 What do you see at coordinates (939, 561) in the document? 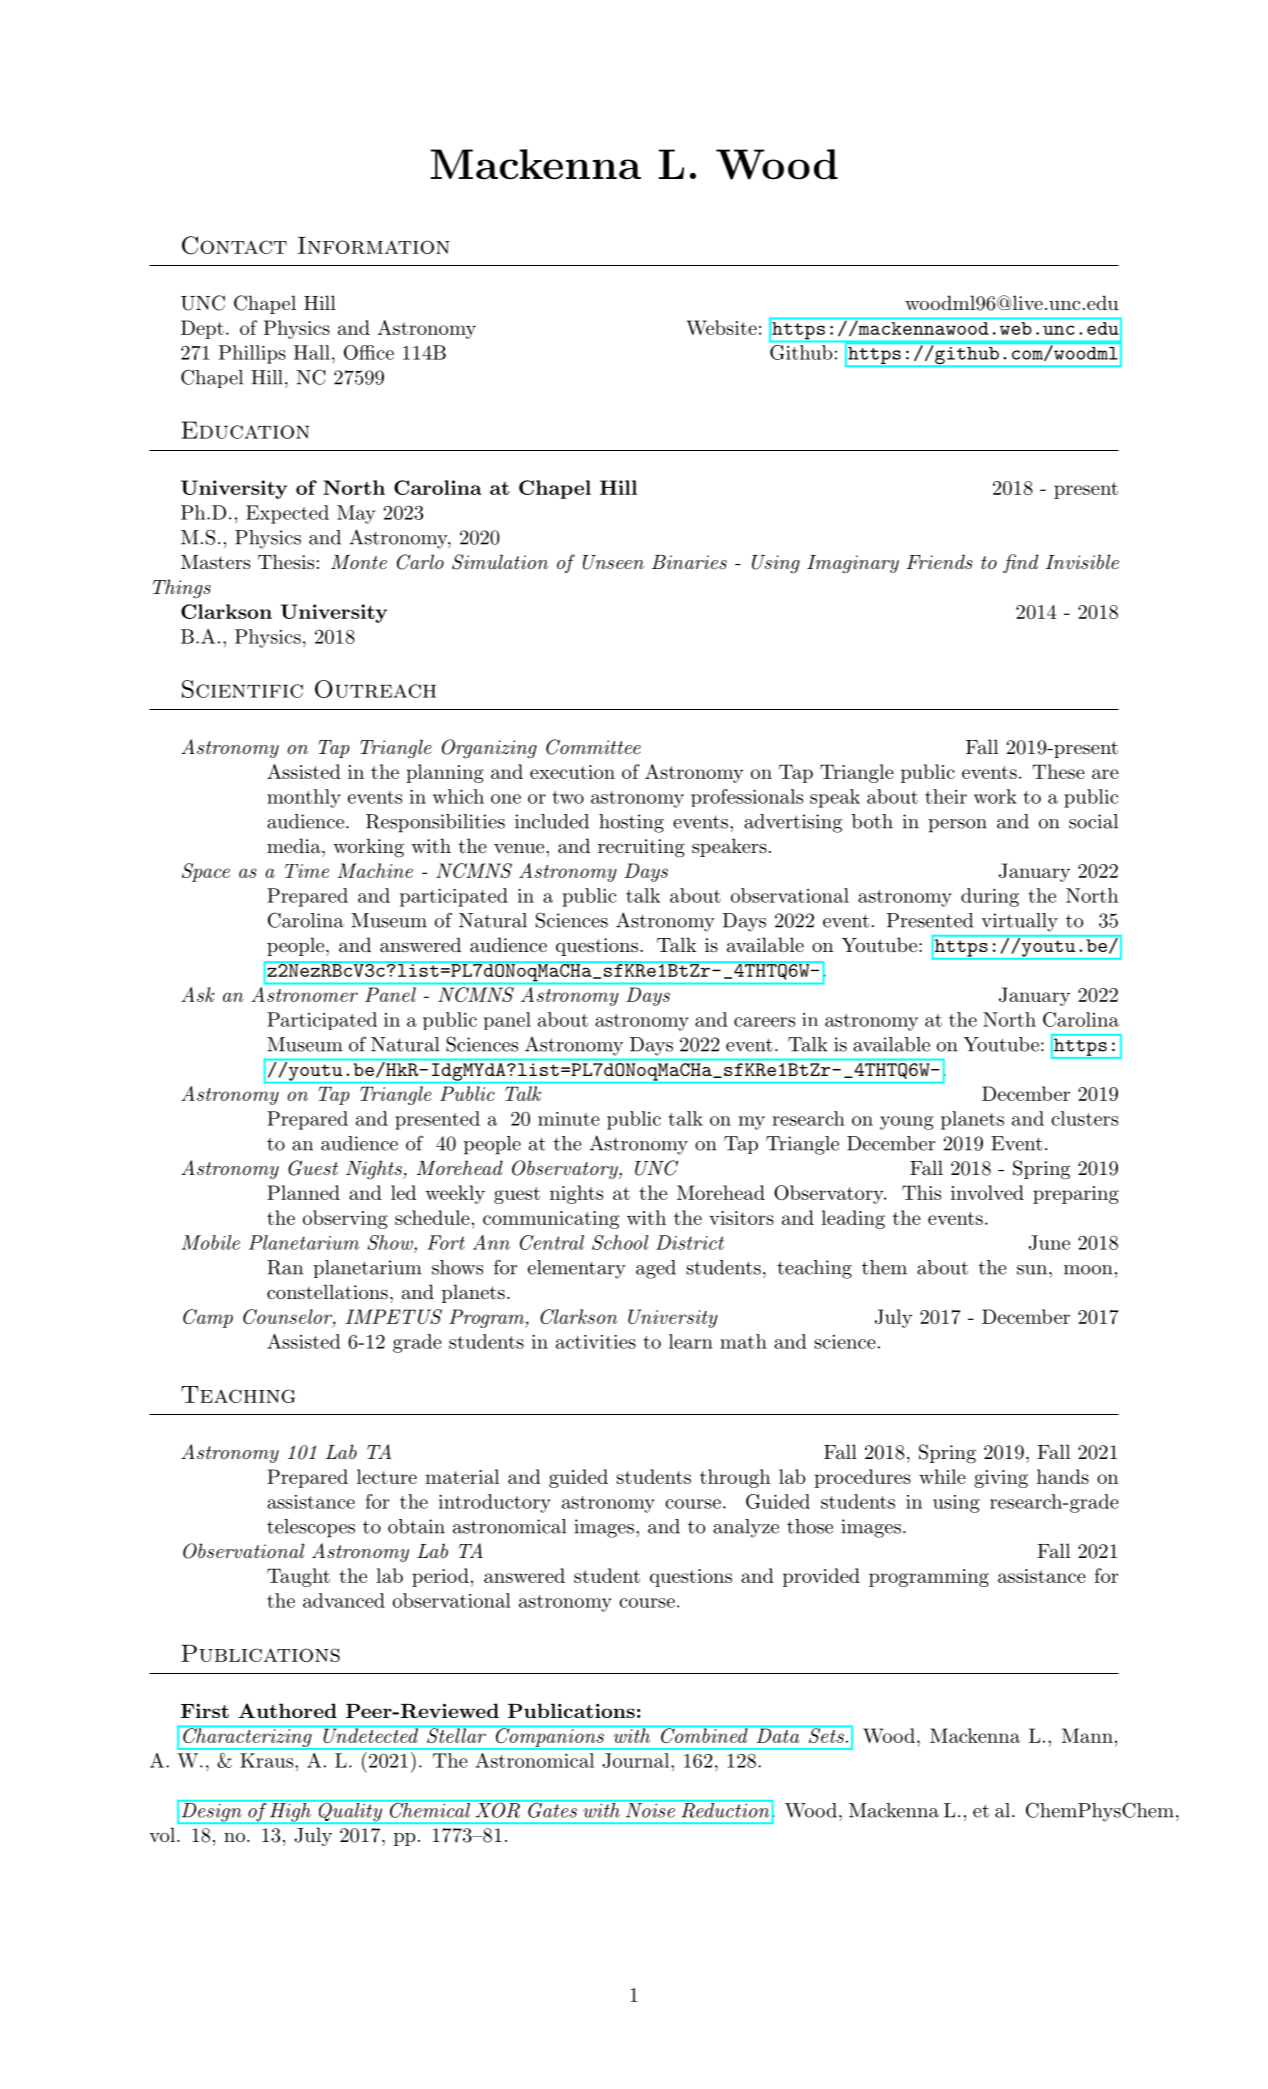
I see `Friends` at bounding box center [939, 561].
